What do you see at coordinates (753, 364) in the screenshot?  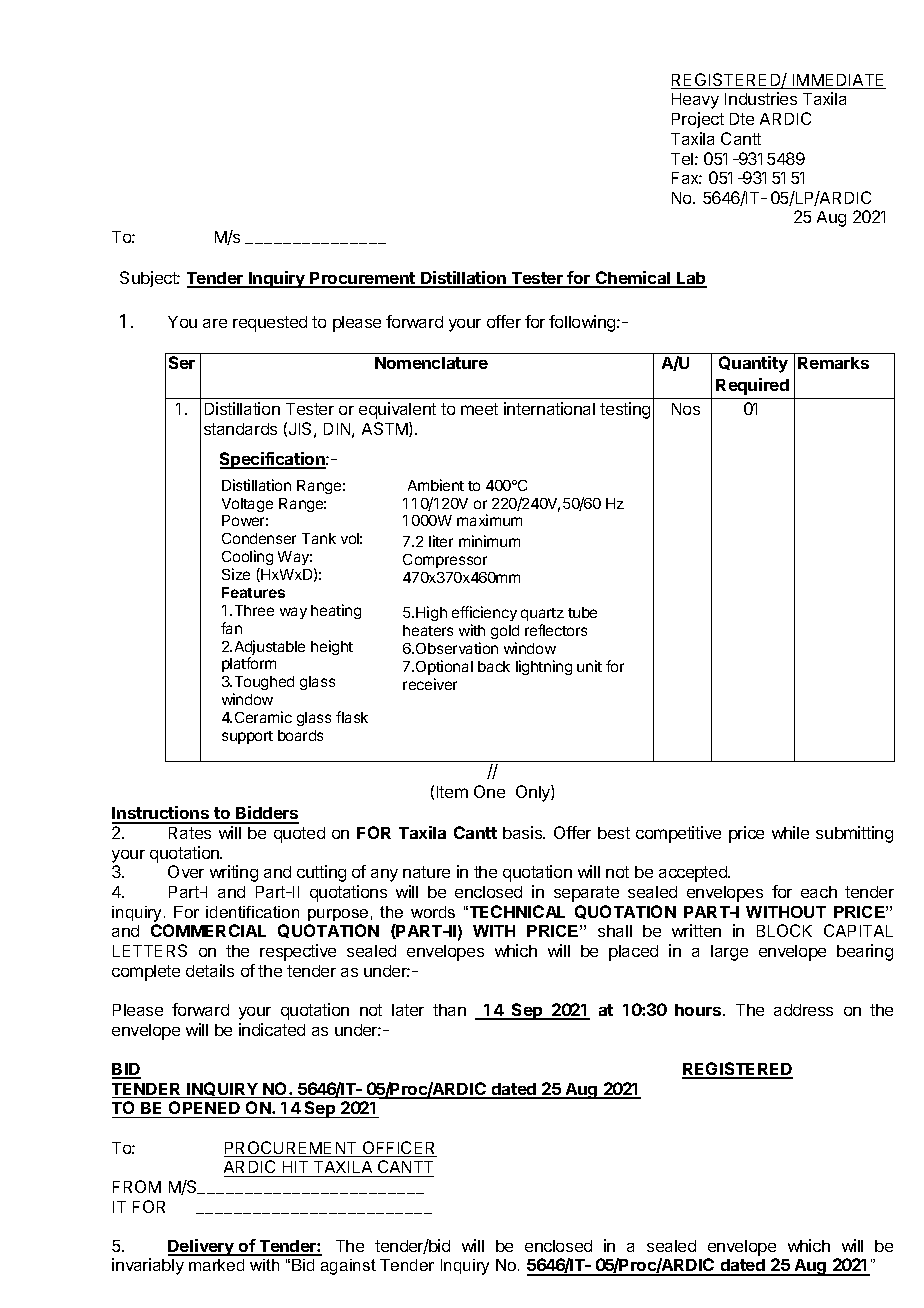 I see `Quantity` at bounding box center [753, 364].
